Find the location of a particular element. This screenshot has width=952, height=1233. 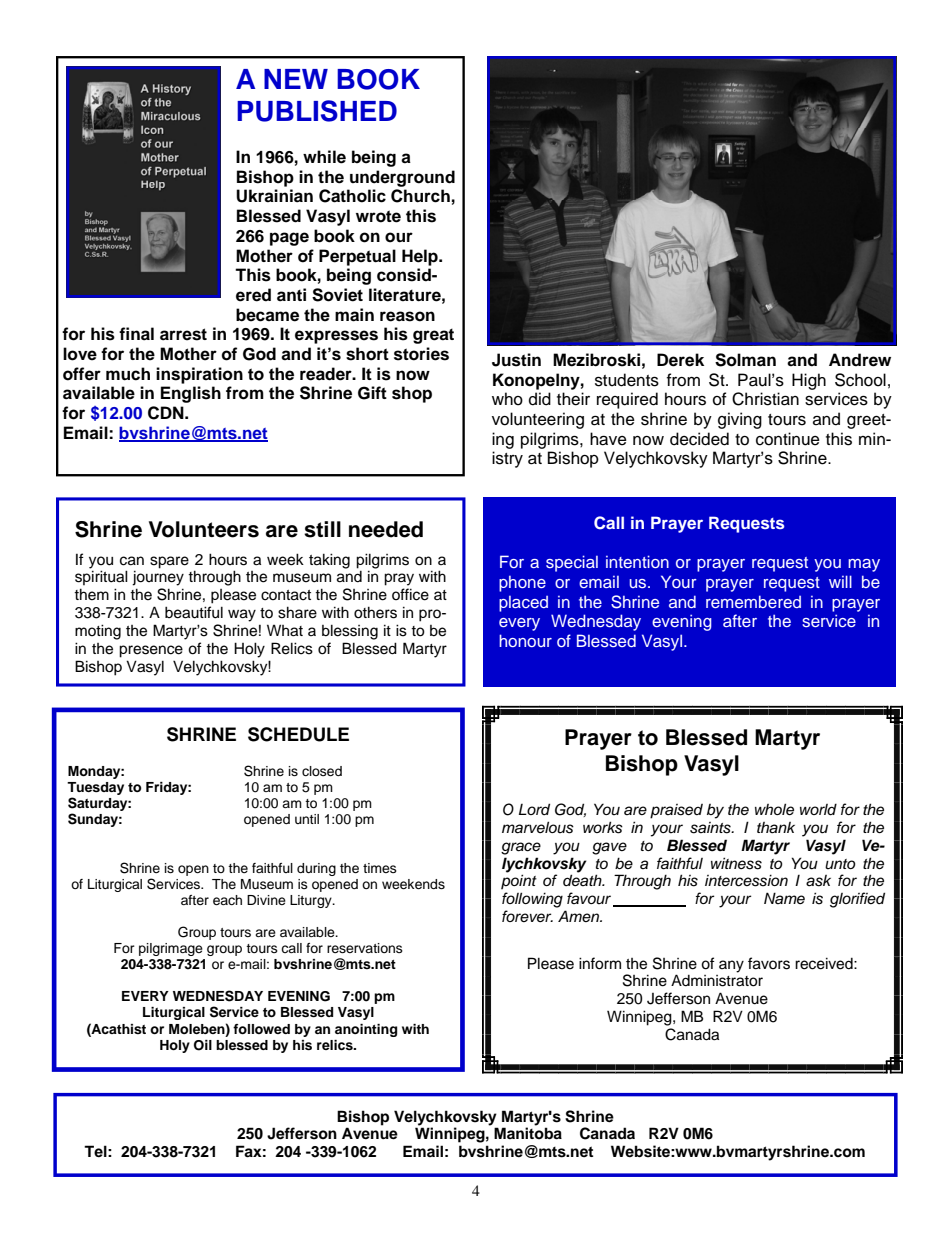

each is located at coordinates (227, 900).
